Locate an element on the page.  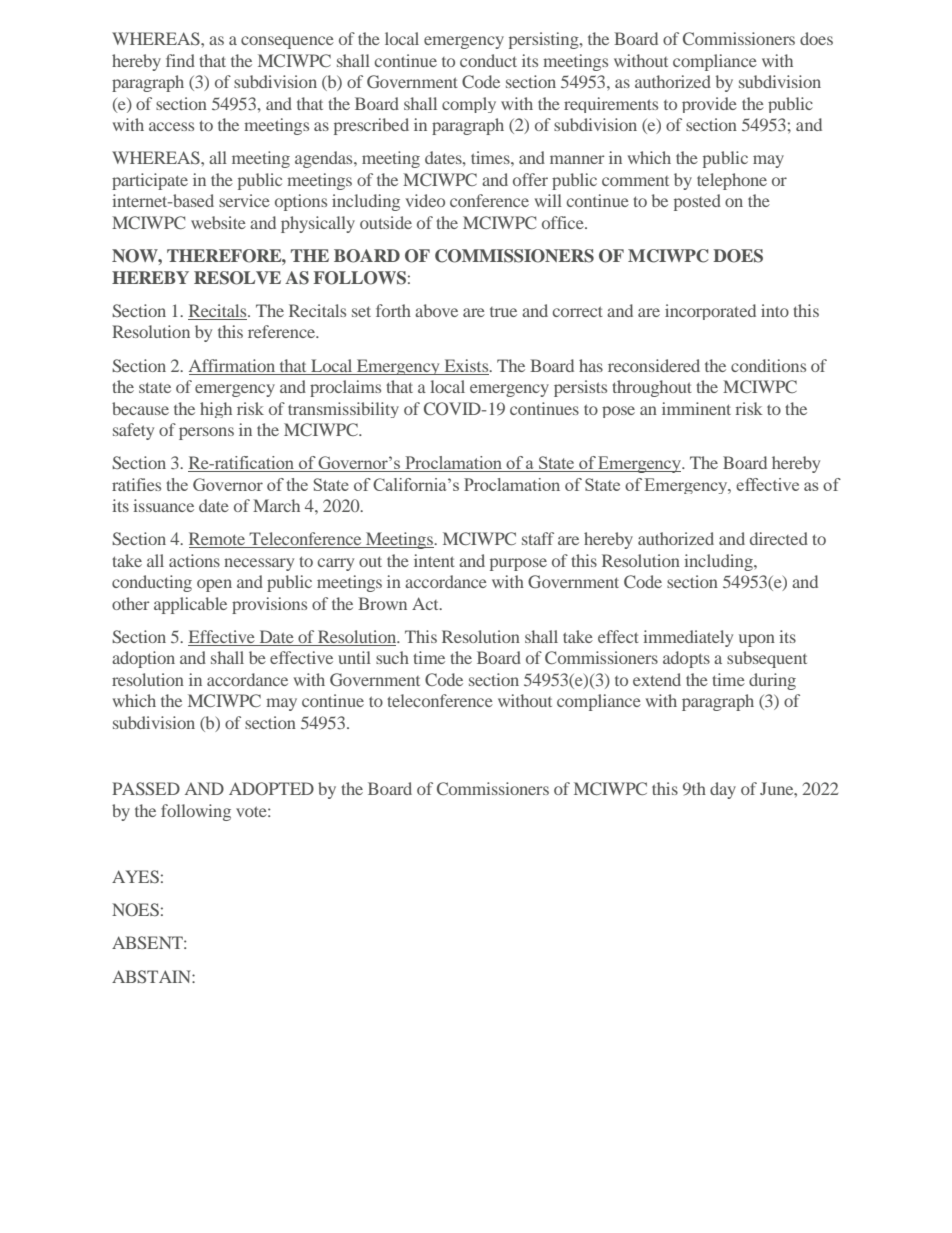
AYES is located at coordinates (135, 876).
